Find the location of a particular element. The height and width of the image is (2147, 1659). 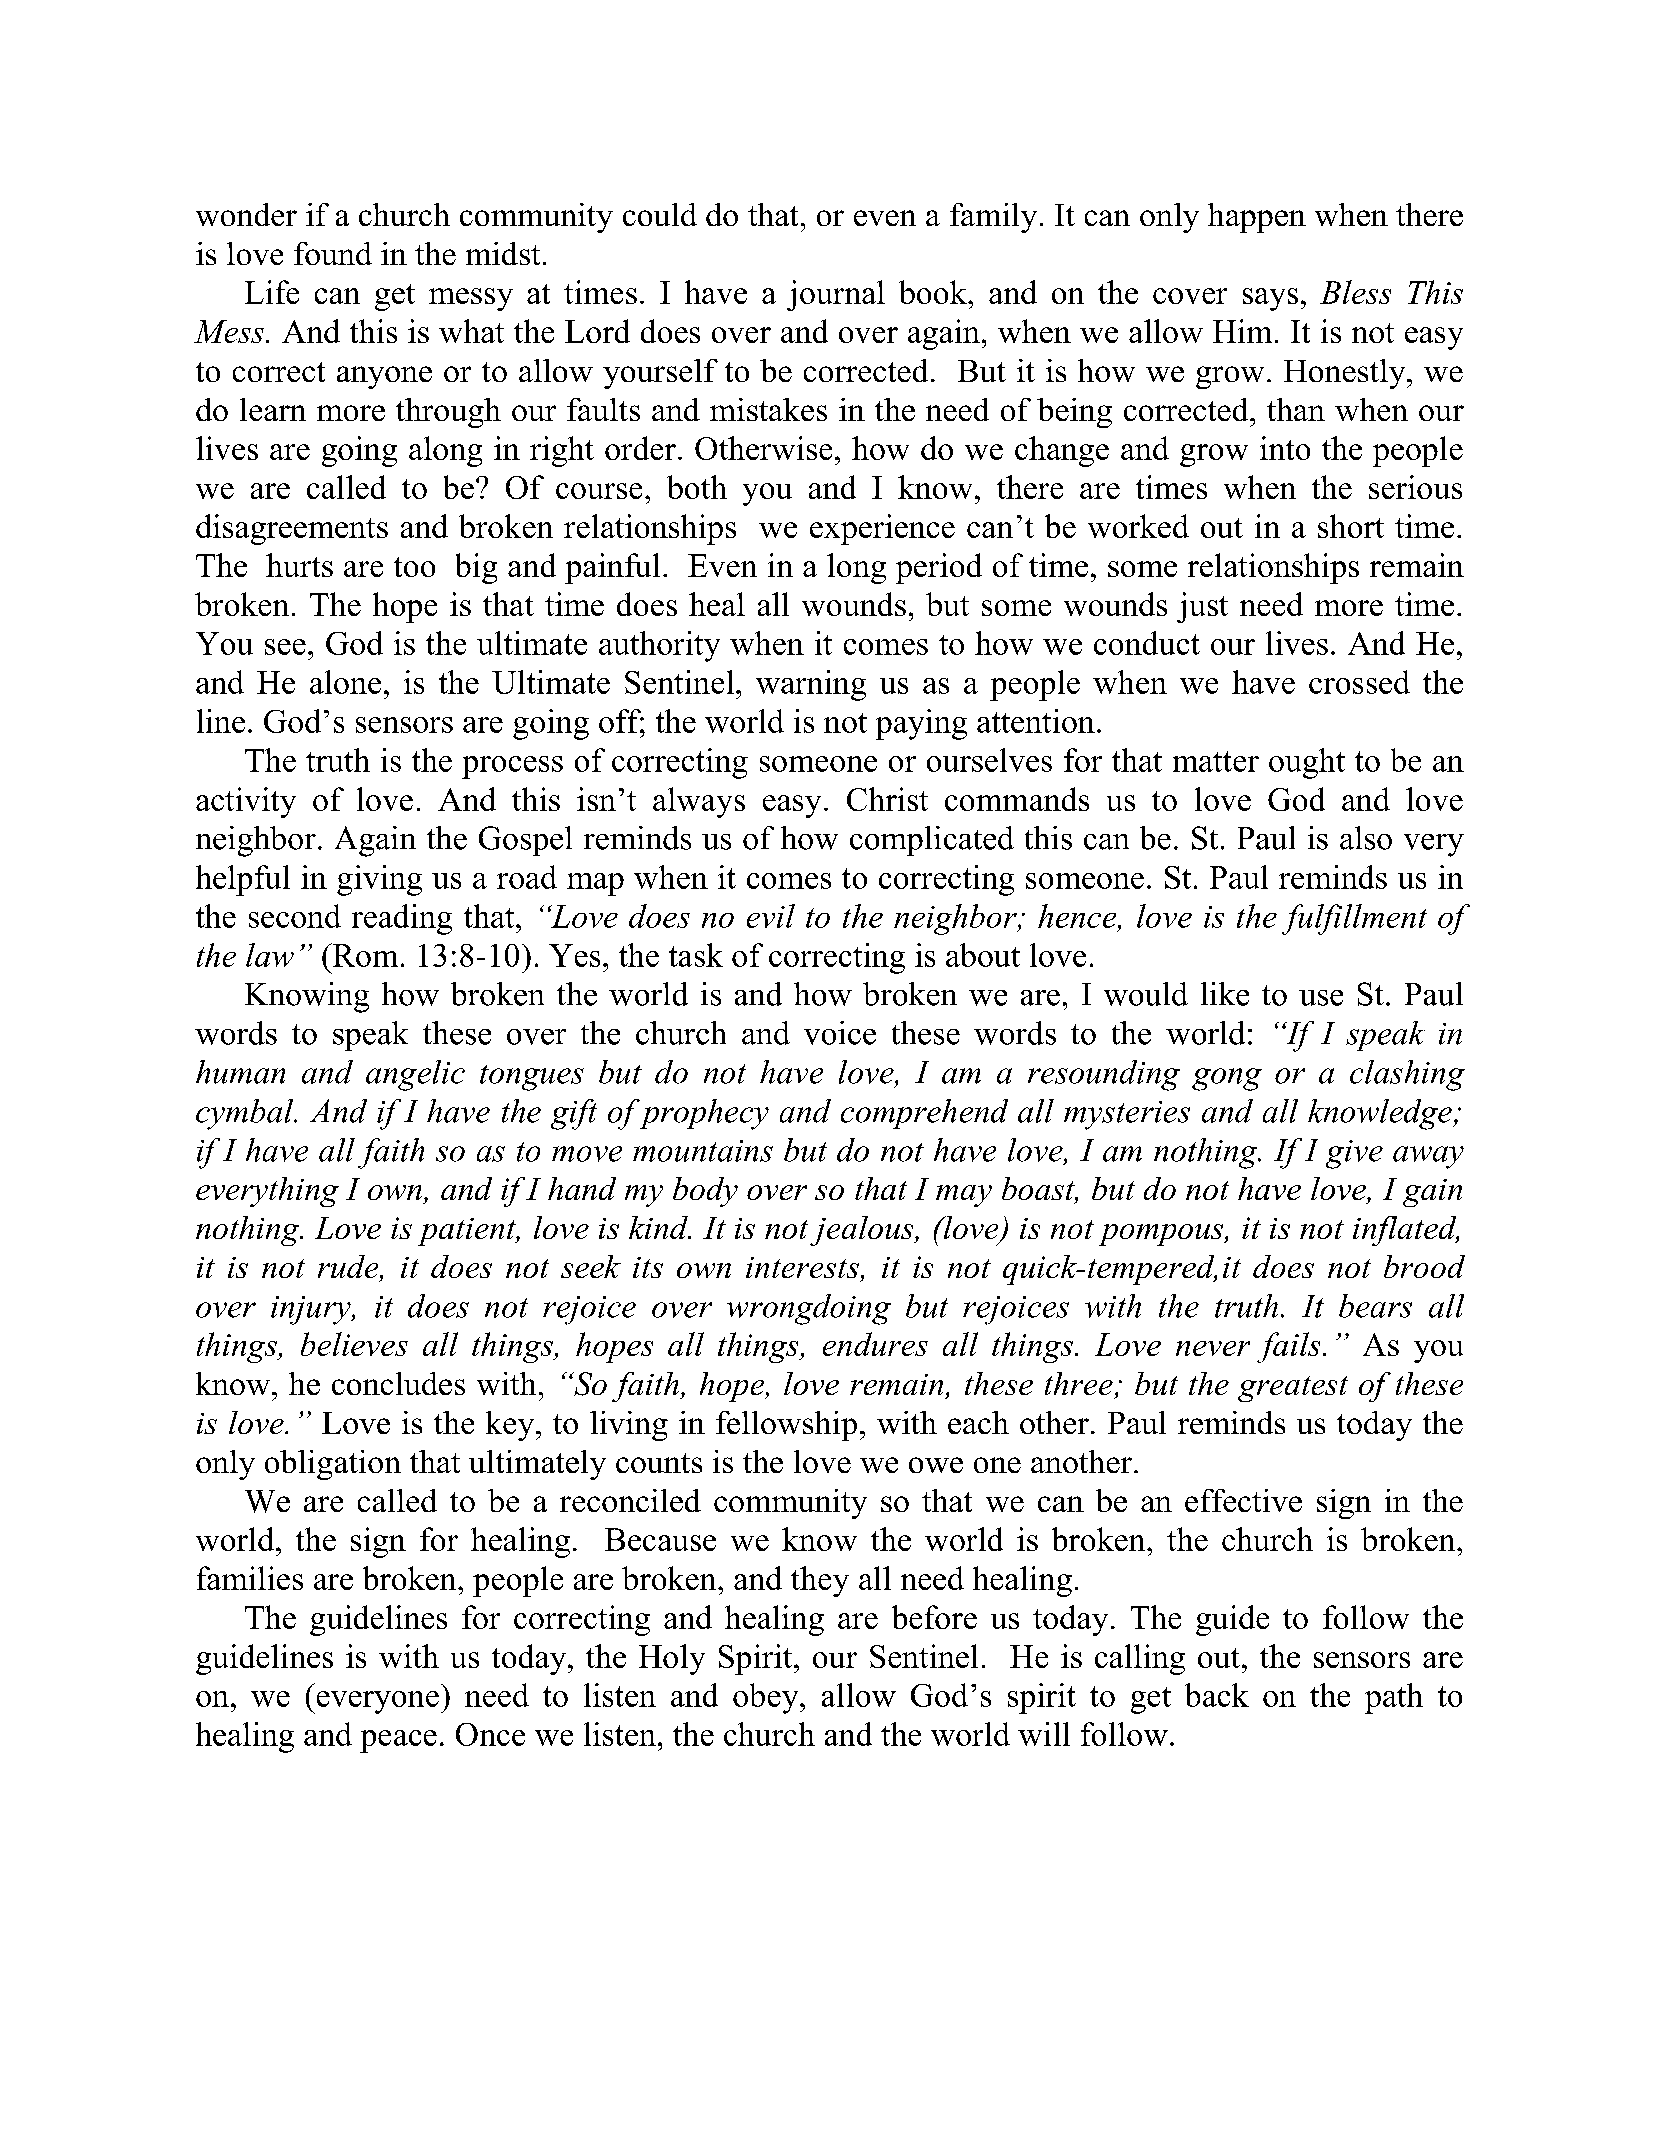

just is located at coordinates (1202, 607).
